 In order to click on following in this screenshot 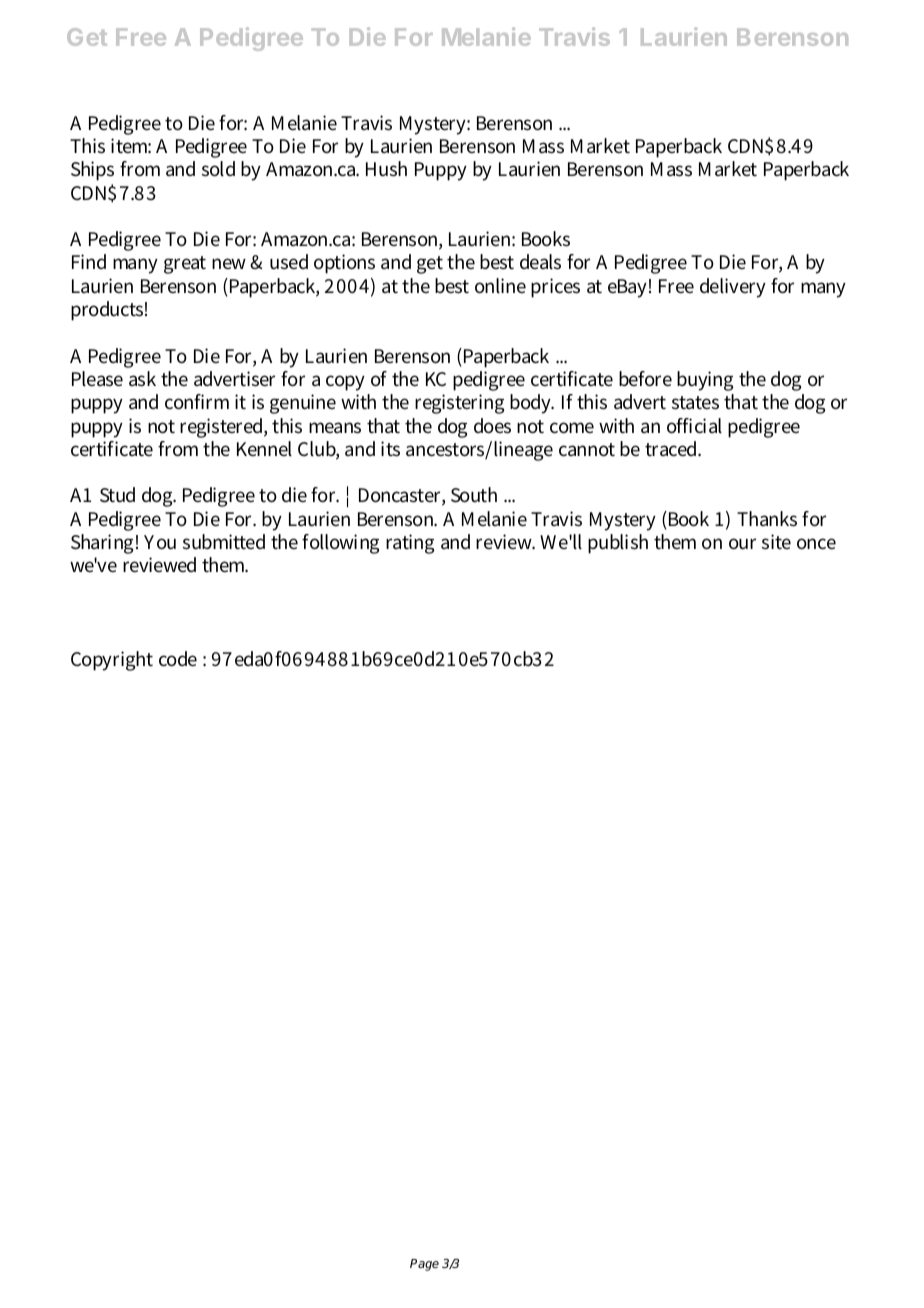, I will do `click(340, 544)`.
